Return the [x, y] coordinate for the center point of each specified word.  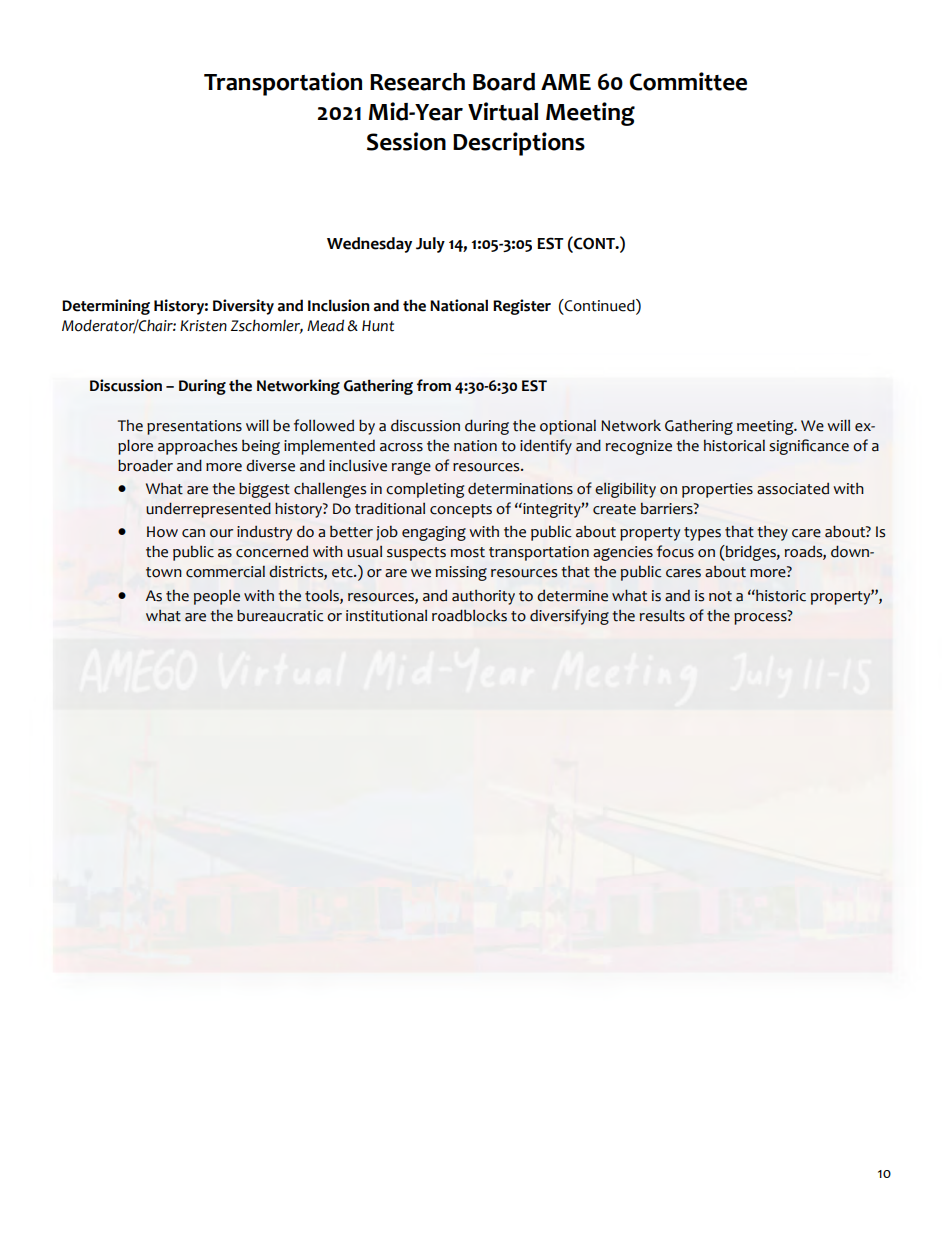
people [217, 597]
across [401, 447]
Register [522, 307]
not [720, 596]
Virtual [503, 111]
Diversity [243, 307]
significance [809, 447]
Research [417, 82]
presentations [194, 427]
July [430, 245]
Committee [688, 81]
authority [483, 597]
